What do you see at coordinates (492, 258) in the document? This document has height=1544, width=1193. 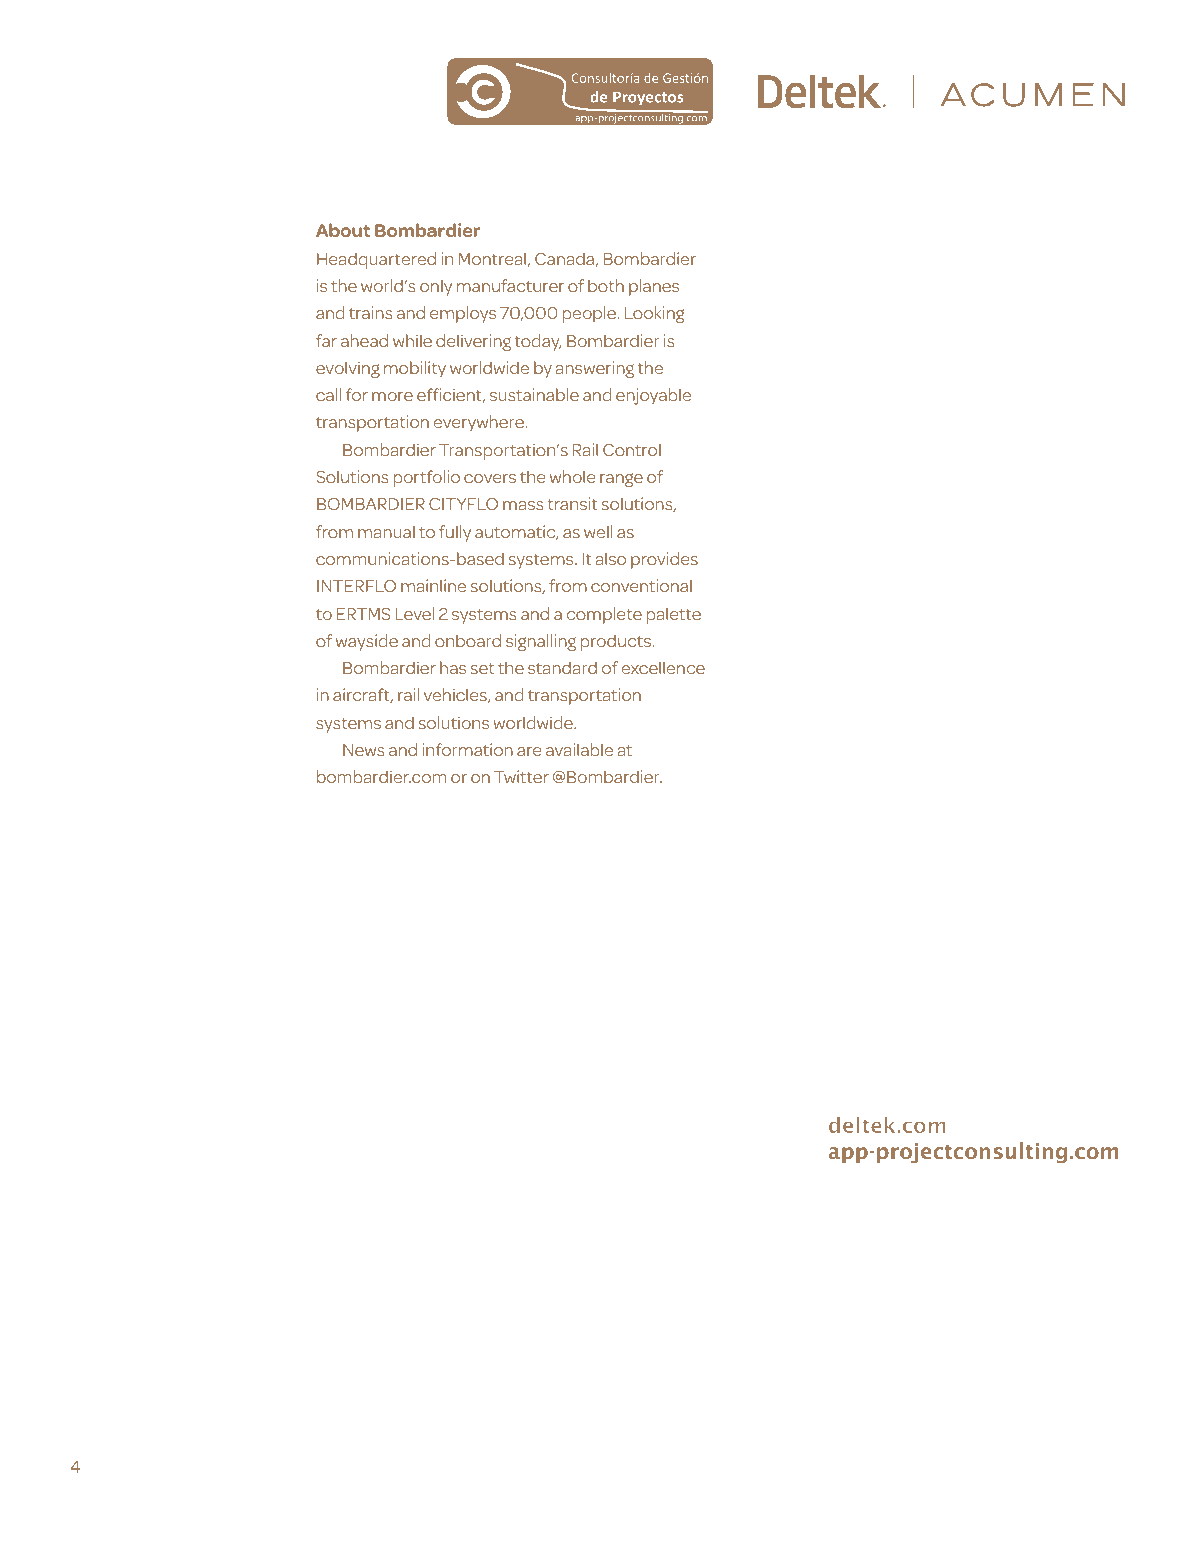 I see `Montreal` at bounding box center [492, 258].
